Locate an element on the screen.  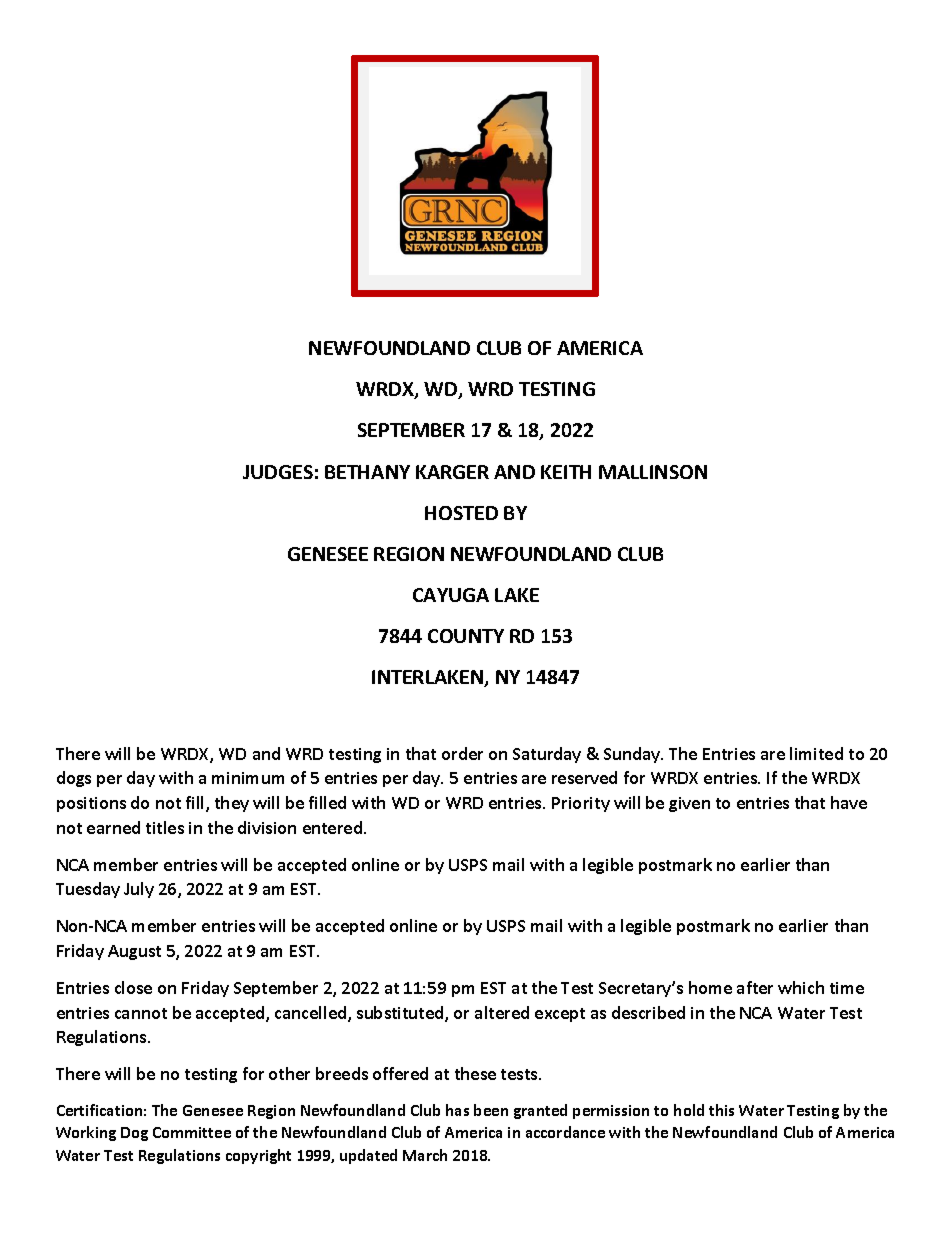
altered is located at coordinates (502, 1012).
